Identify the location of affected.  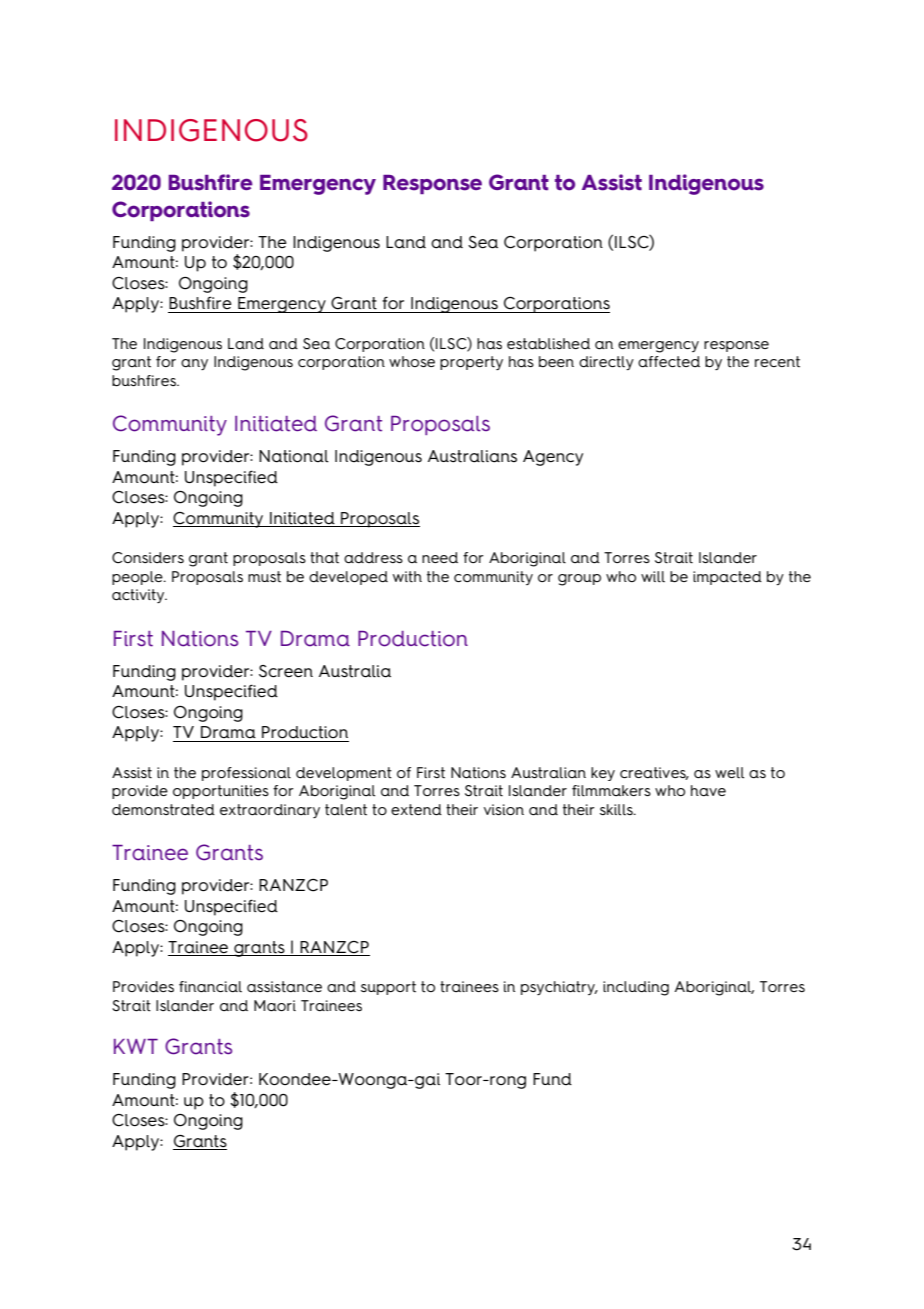
(669, 362).
